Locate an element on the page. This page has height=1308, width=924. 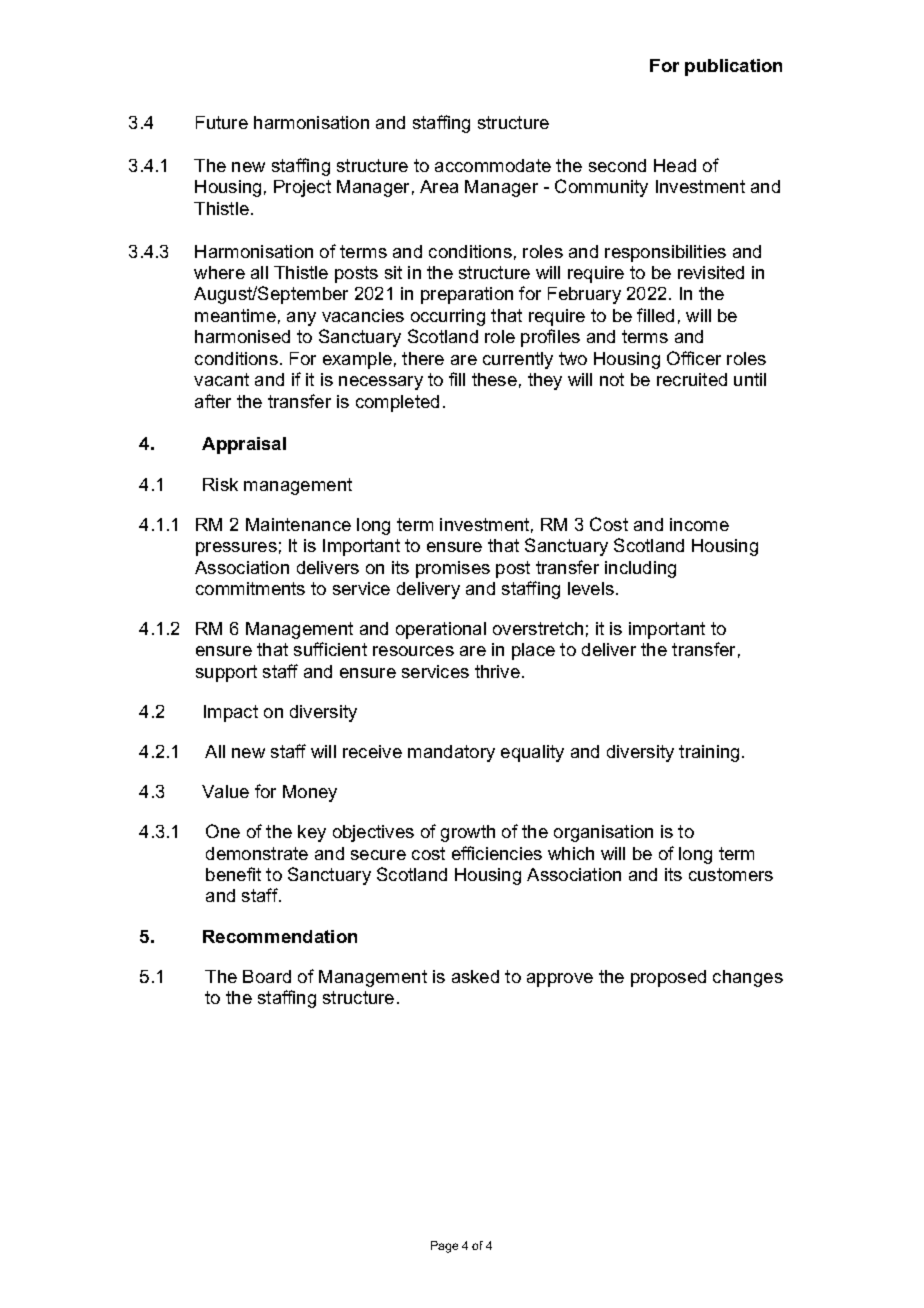
training is located at coordinates (709, 753).
